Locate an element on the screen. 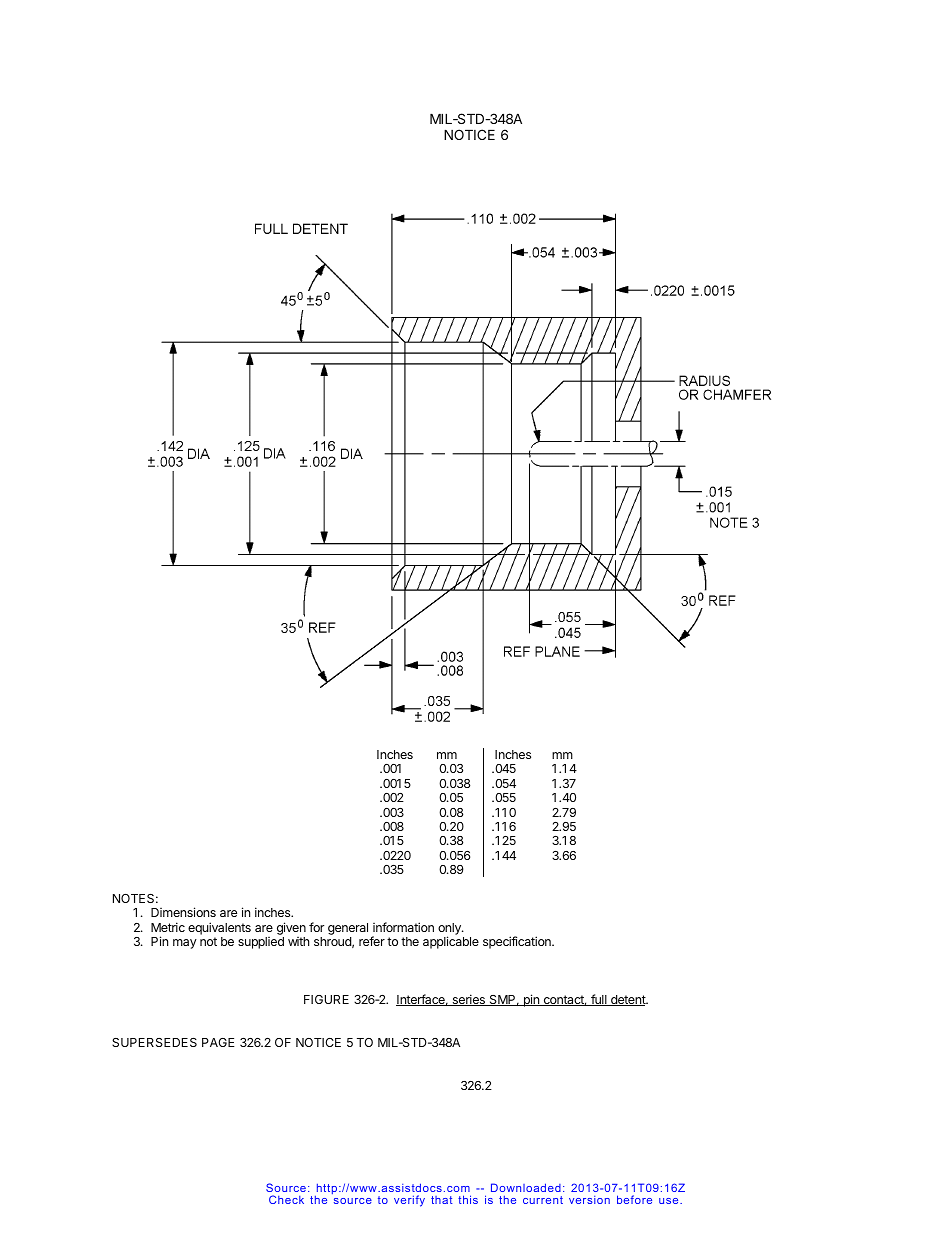 This screenshot has width=952, height=1233. Downloaded is located at coordinates (526, 1187).
